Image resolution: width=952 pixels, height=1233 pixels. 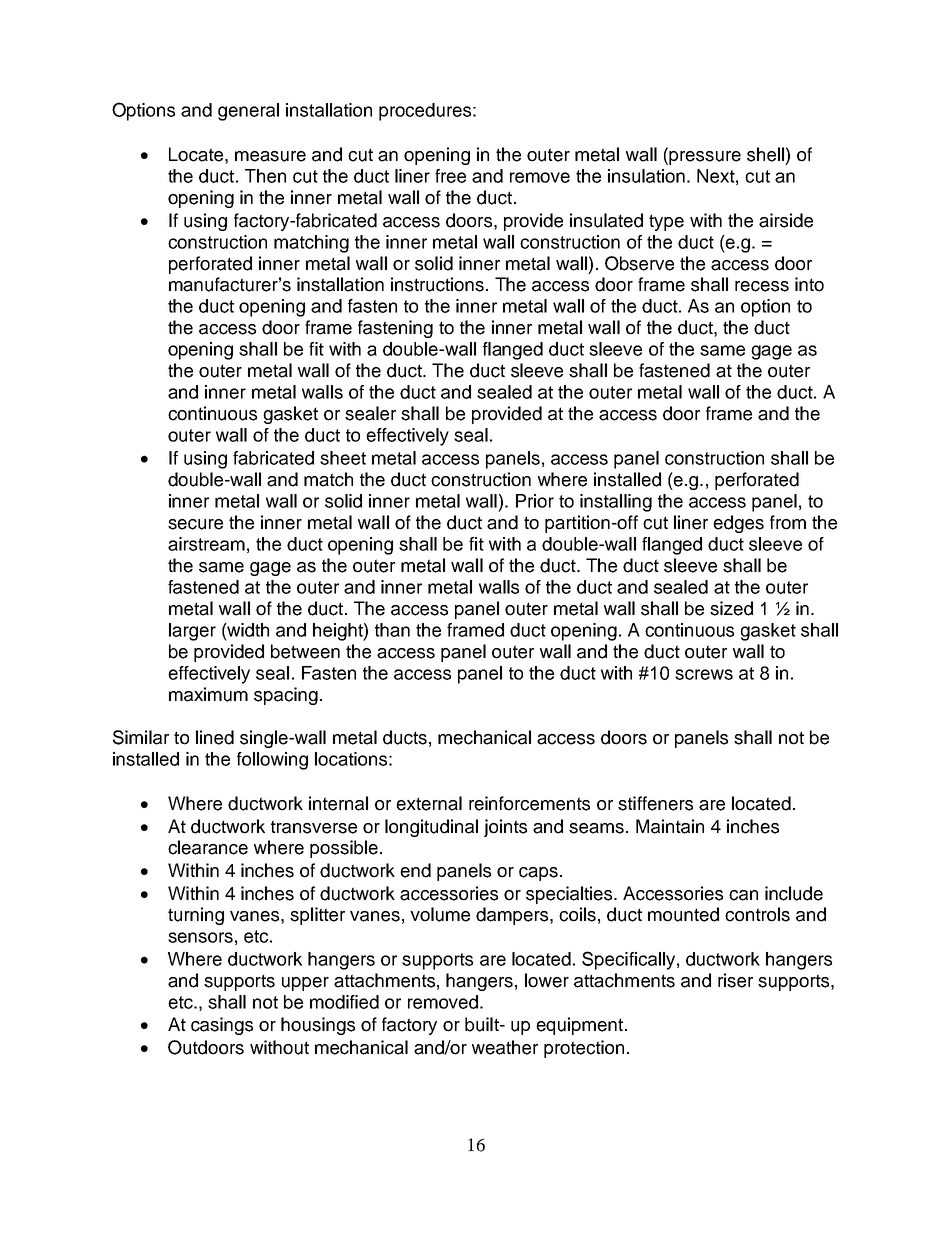 What do you see at coordinates (705, 158) in the screenshot?
I see `pressure` at bounding box center [705, 158].
